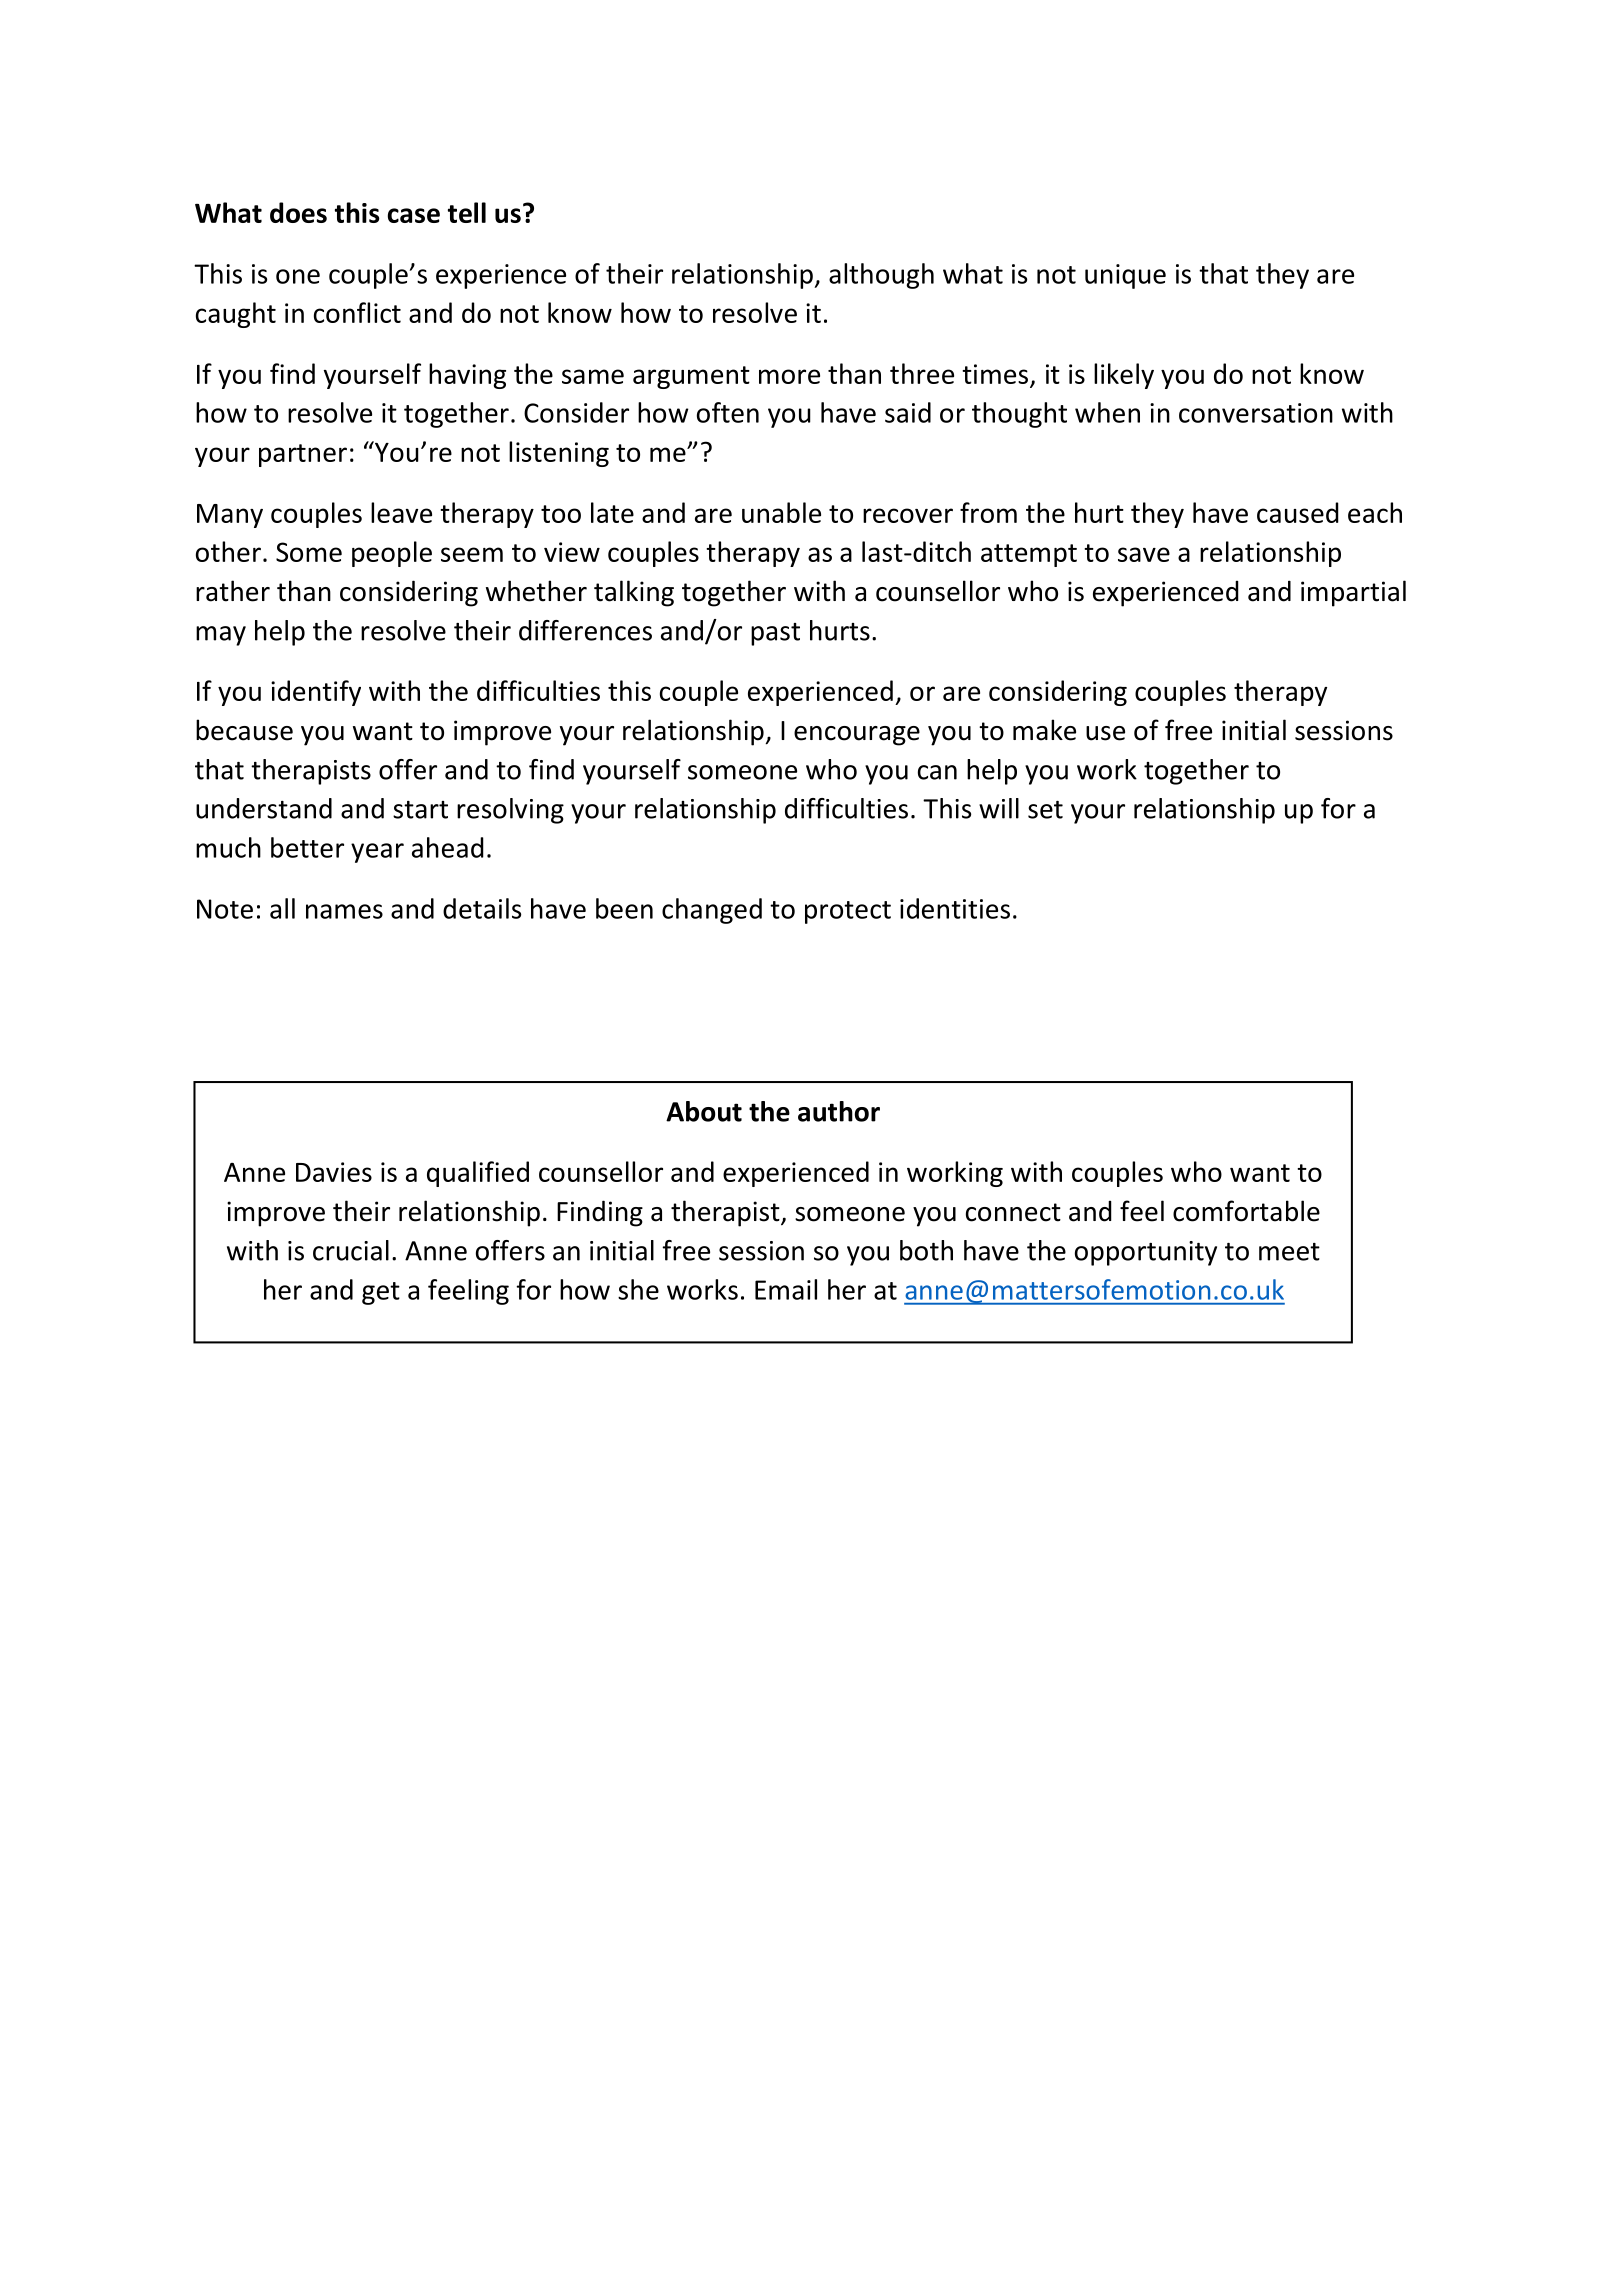 Image resolution: width=1608 pixels, height=2275 pixels. I want to click on unique, so click(1125, 276).
